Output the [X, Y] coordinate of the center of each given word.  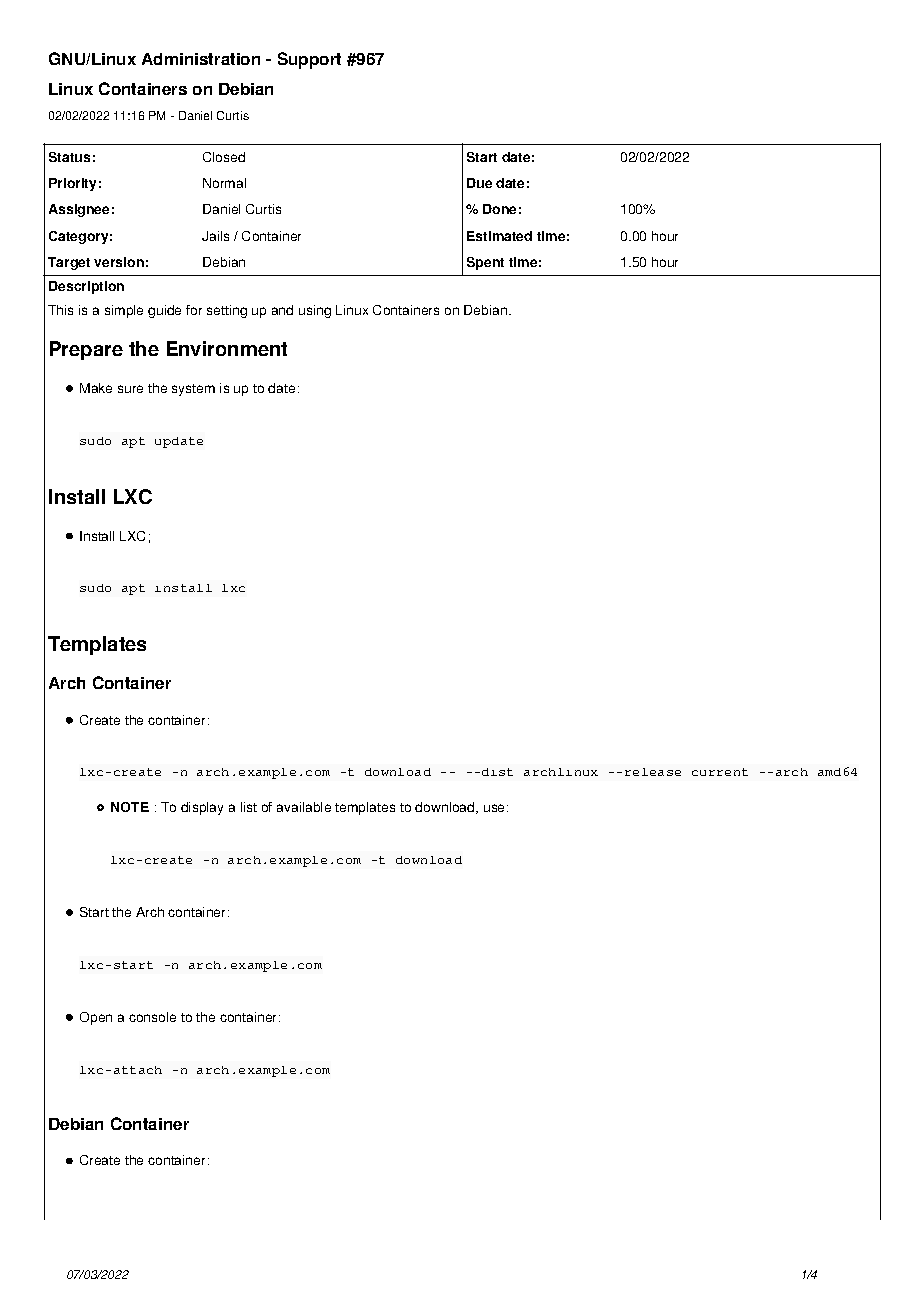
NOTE [130, 807]
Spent [485, 263]
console [152, 1017]
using [315, 311]
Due [479, 183]
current [720, 772]
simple [124, 311]
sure [130, 389]
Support [309, 60]
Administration [201, 59]
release [653, 772]
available [304, 807]
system [193, 390]
